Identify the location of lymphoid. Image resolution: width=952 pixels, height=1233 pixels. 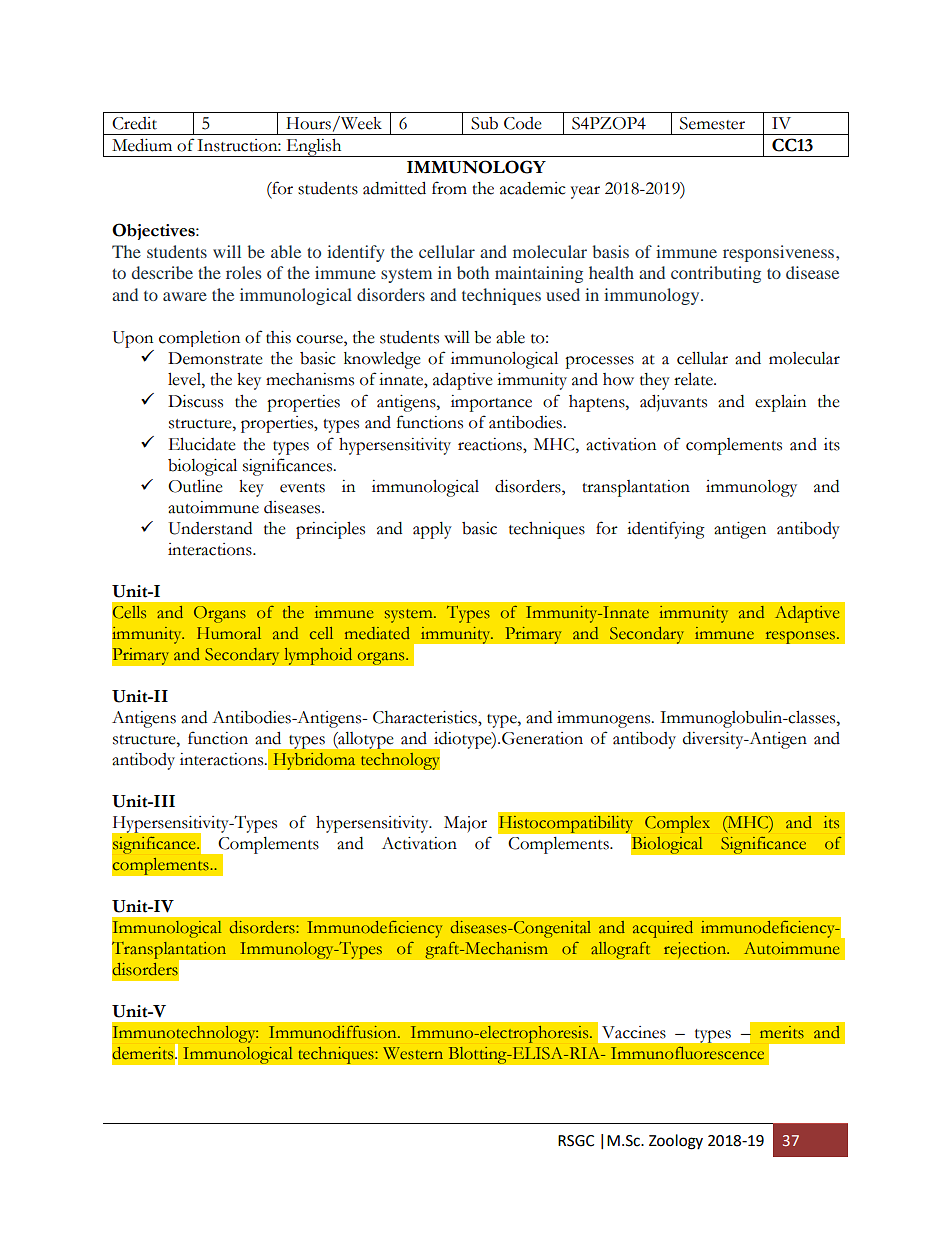
(318, 656).
